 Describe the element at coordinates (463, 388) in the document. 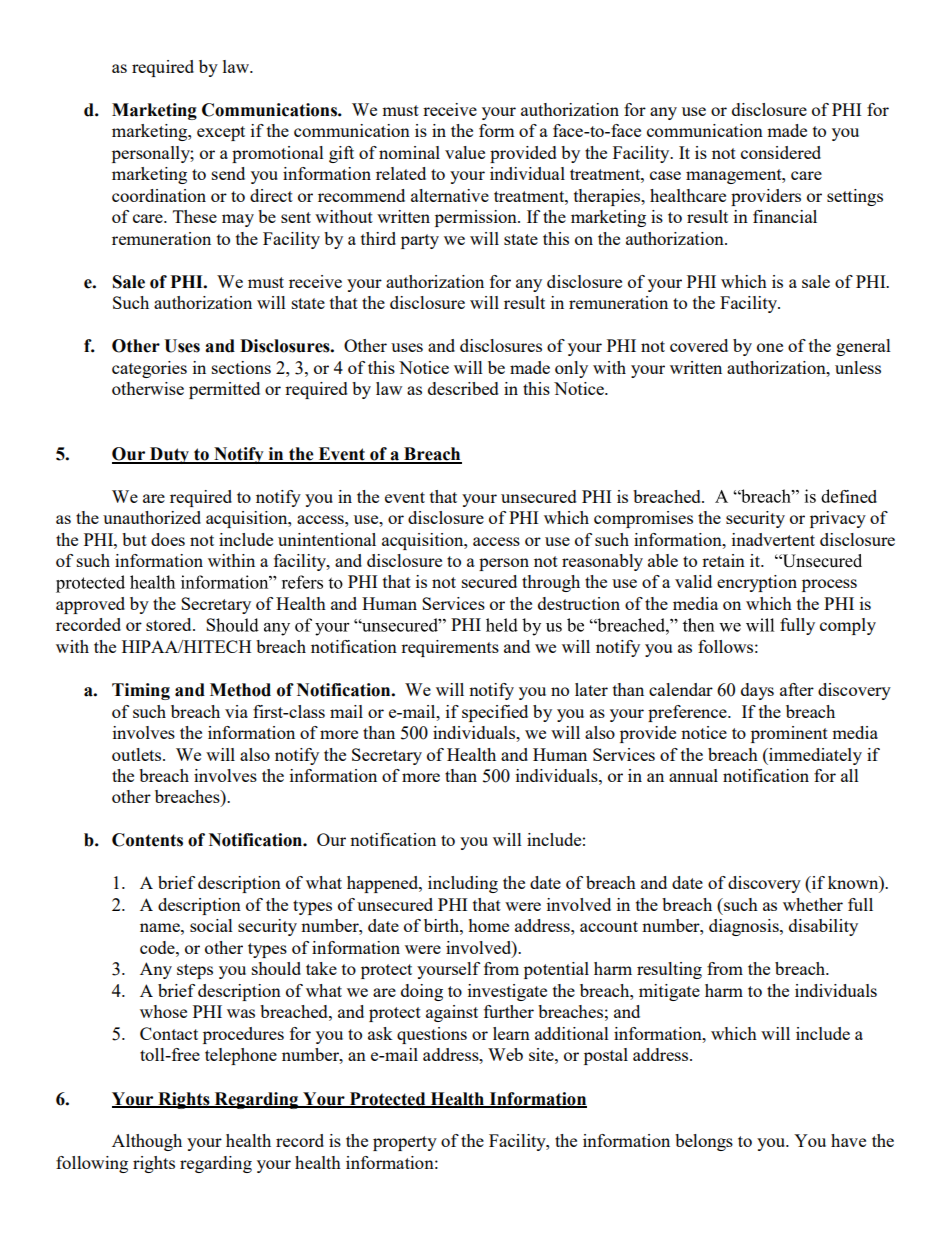

I see `described` at that location.
